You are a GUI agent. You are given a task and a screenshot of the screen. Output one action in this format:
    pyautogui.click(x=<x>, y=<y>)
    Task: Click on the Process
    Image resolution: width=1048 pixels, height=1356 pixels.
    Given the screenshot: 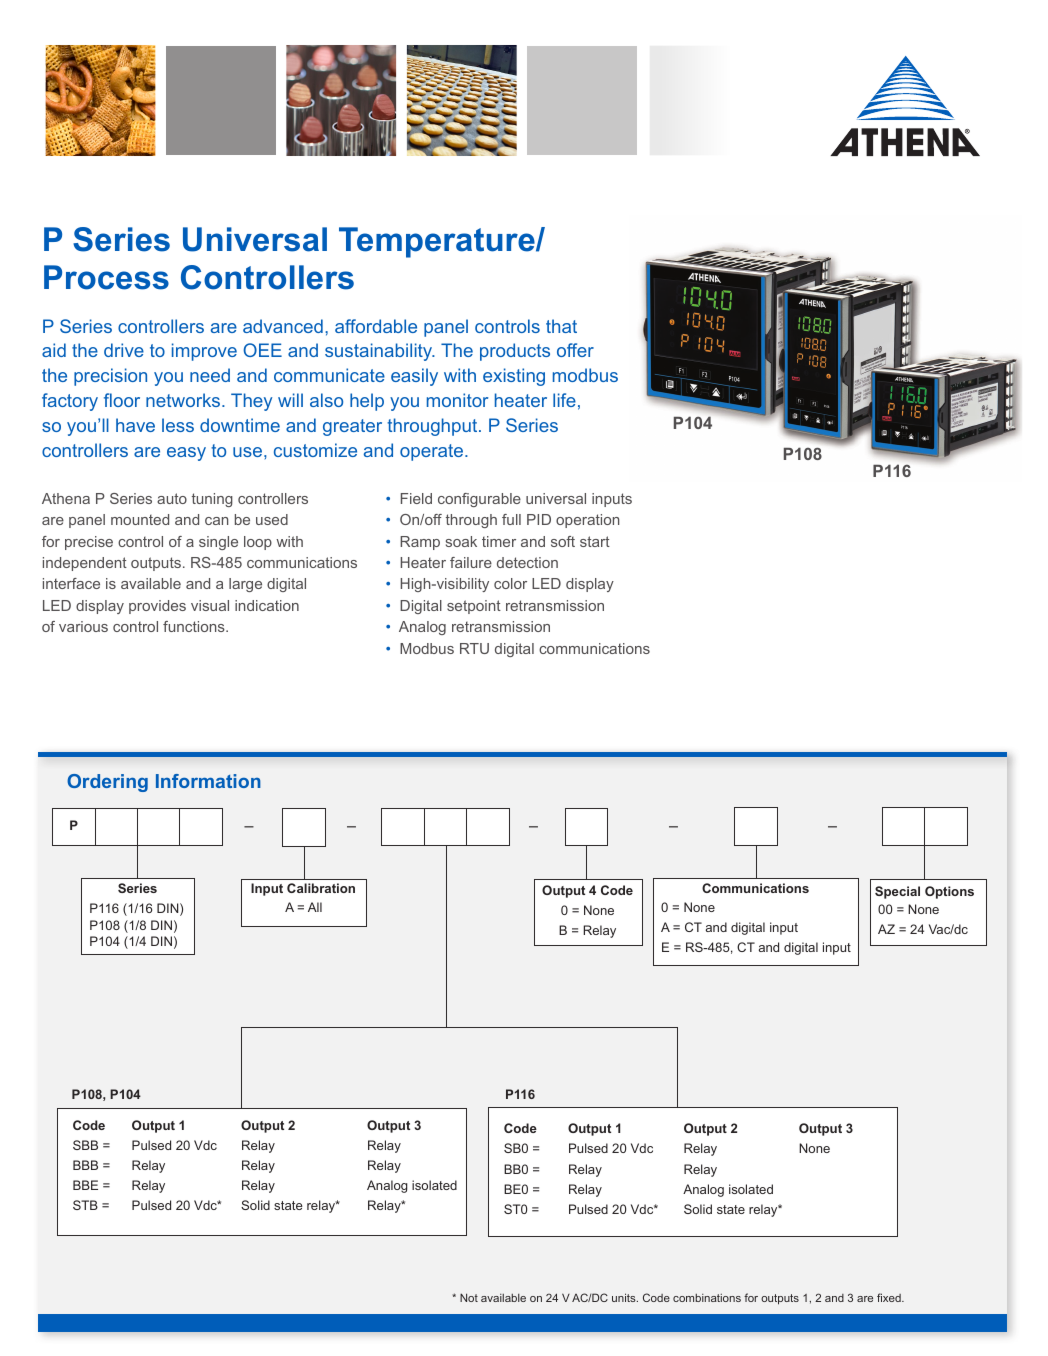 What is the action you would take?
    pyautogui.click(x=106, y=277)
